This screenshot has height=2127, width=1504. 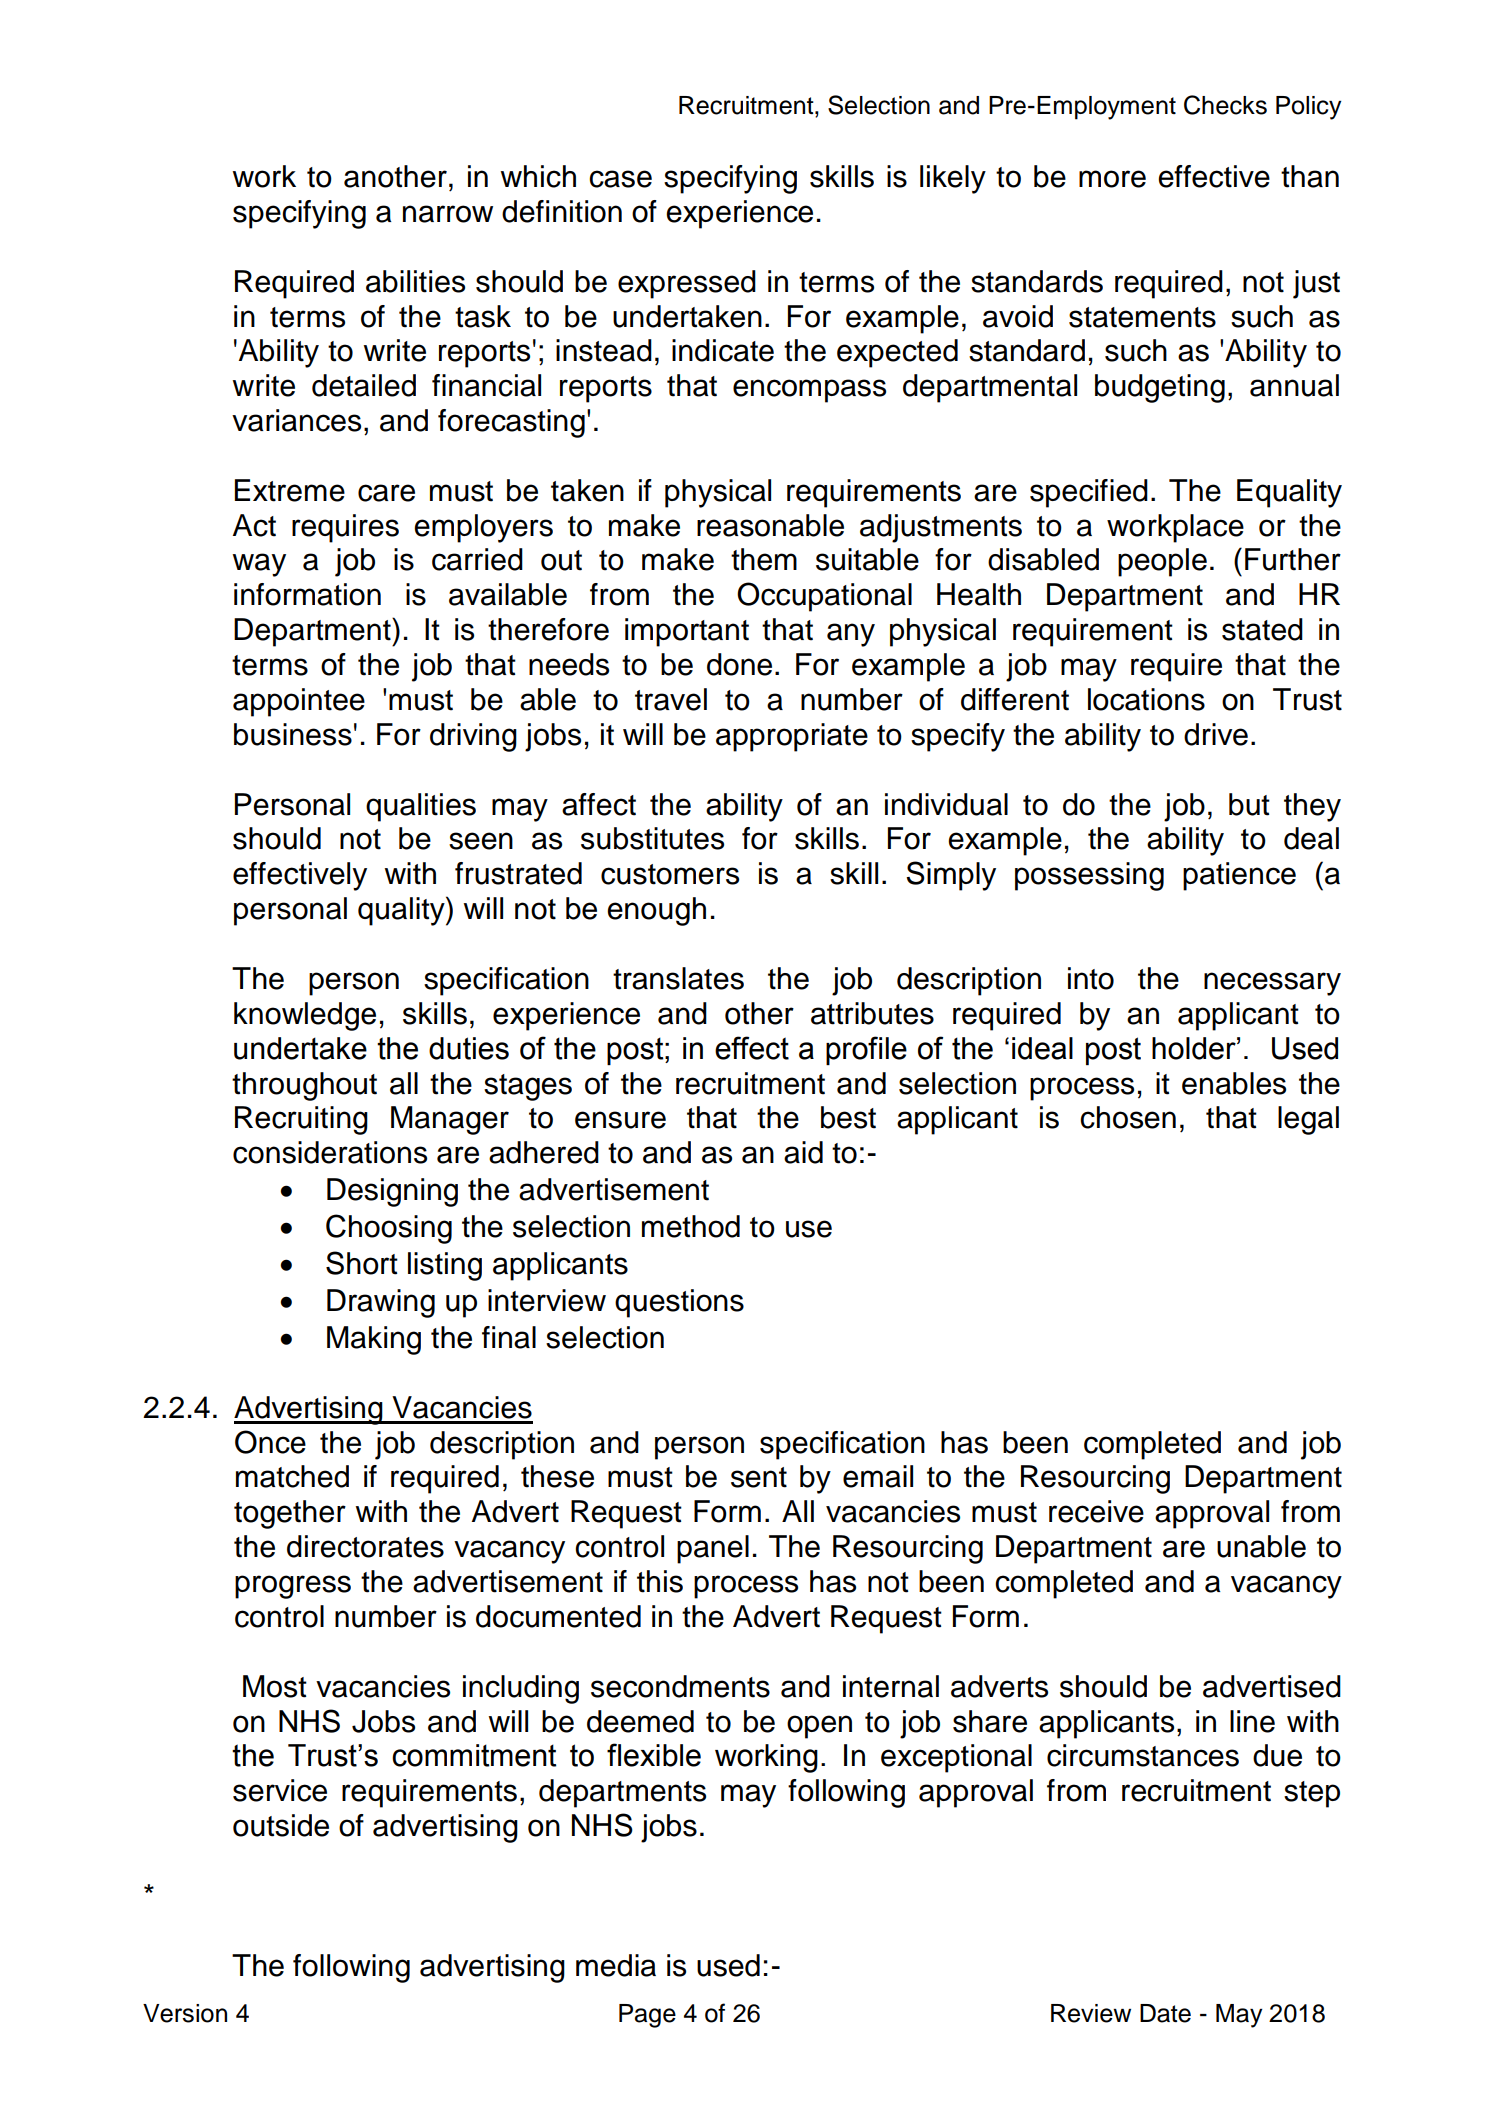 I want to click on profile, so click(x=866, y=1050).
